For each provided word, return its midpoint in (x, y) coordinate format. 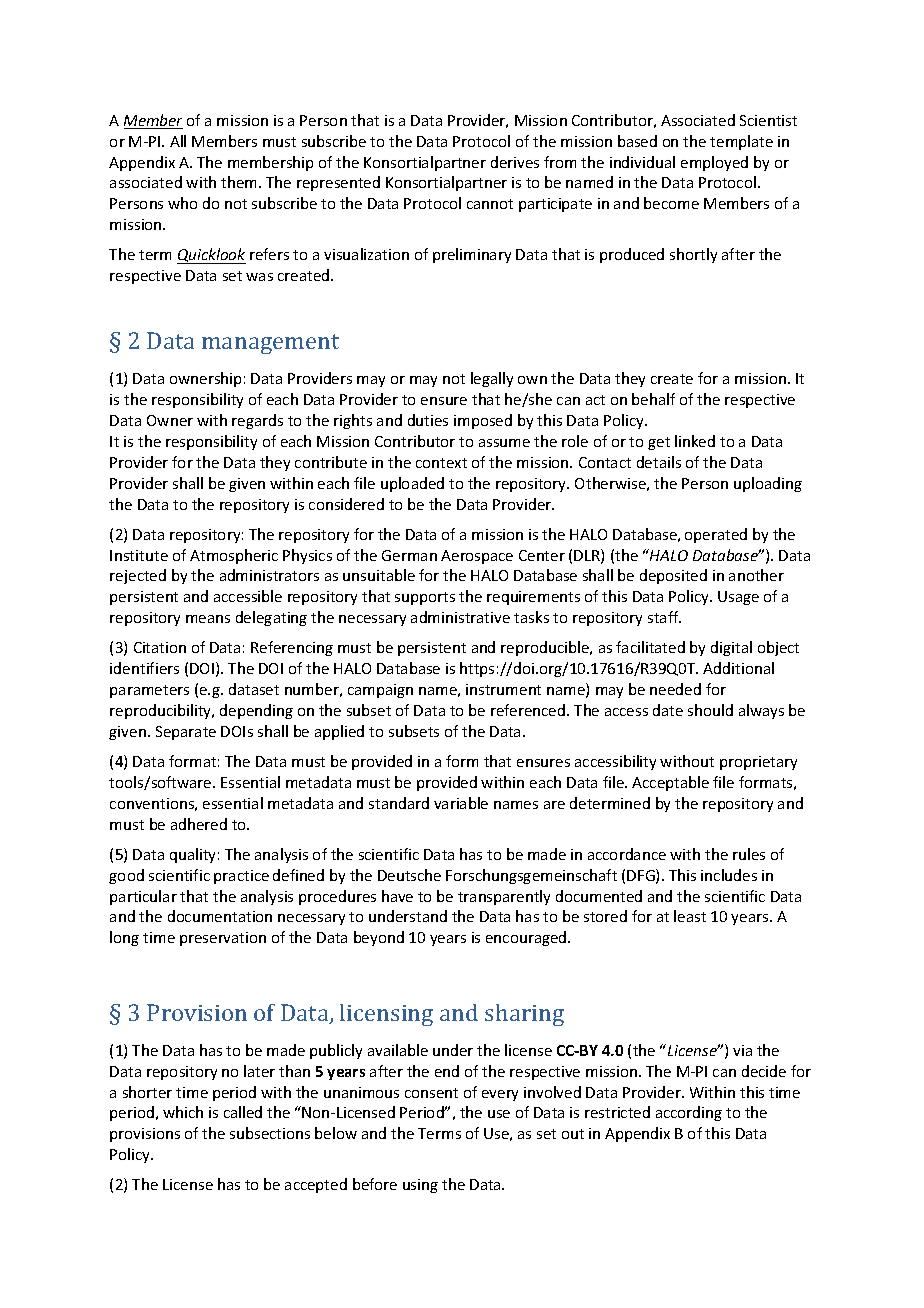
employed (714, 163)
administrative (460, 617)
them (240, 182)
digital (731, 648)
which (183, 1112)
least (690, 916)
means (208, 619)
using (420, 1186)
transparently (504, 897)
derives (515, 162)
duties (428, 420)
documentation (220, 916)
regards (257, 421)
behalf (653, 399)
